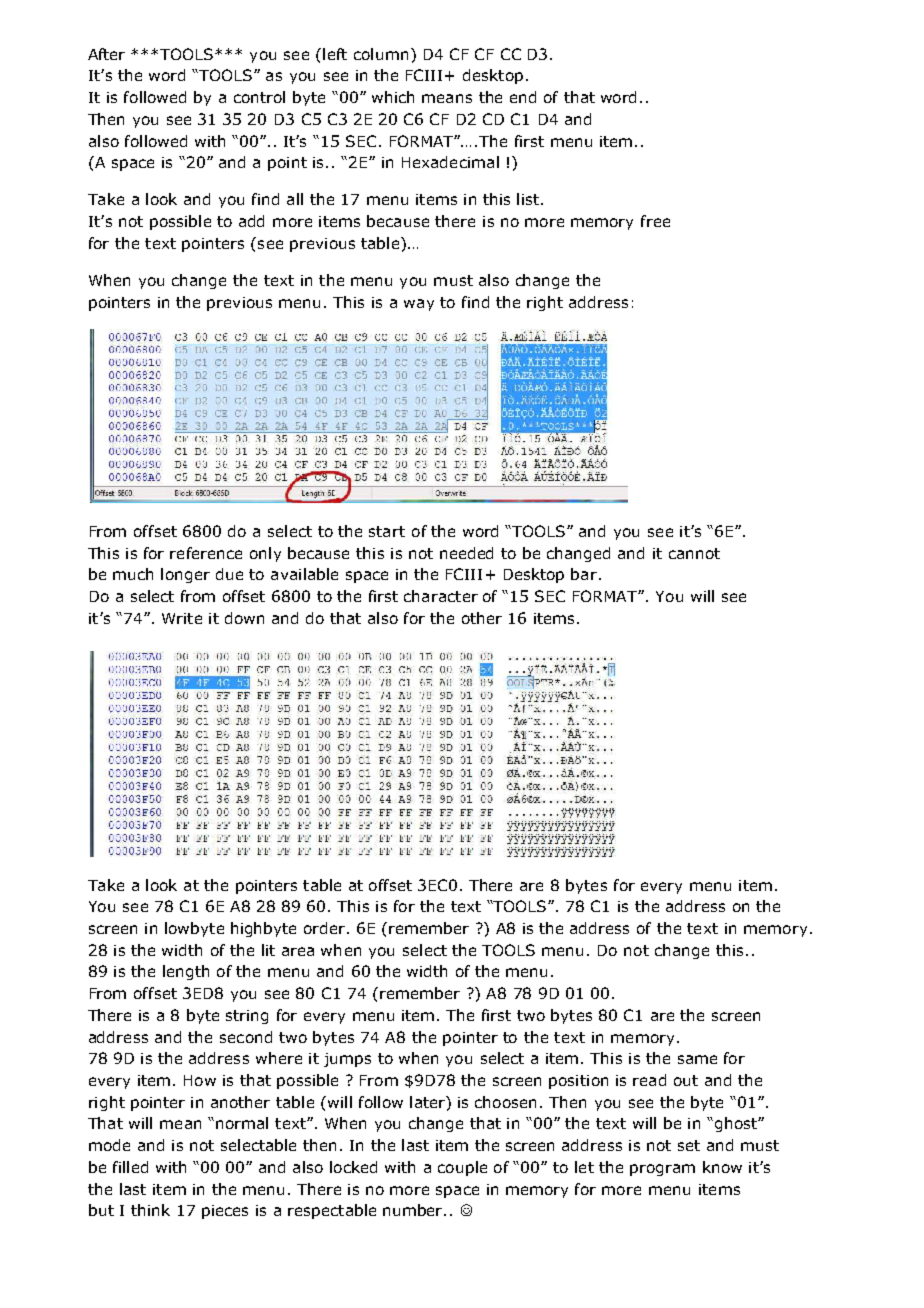 This screenshot has width=924, height=1308. I want to click on cannot, so click(694, 553).
